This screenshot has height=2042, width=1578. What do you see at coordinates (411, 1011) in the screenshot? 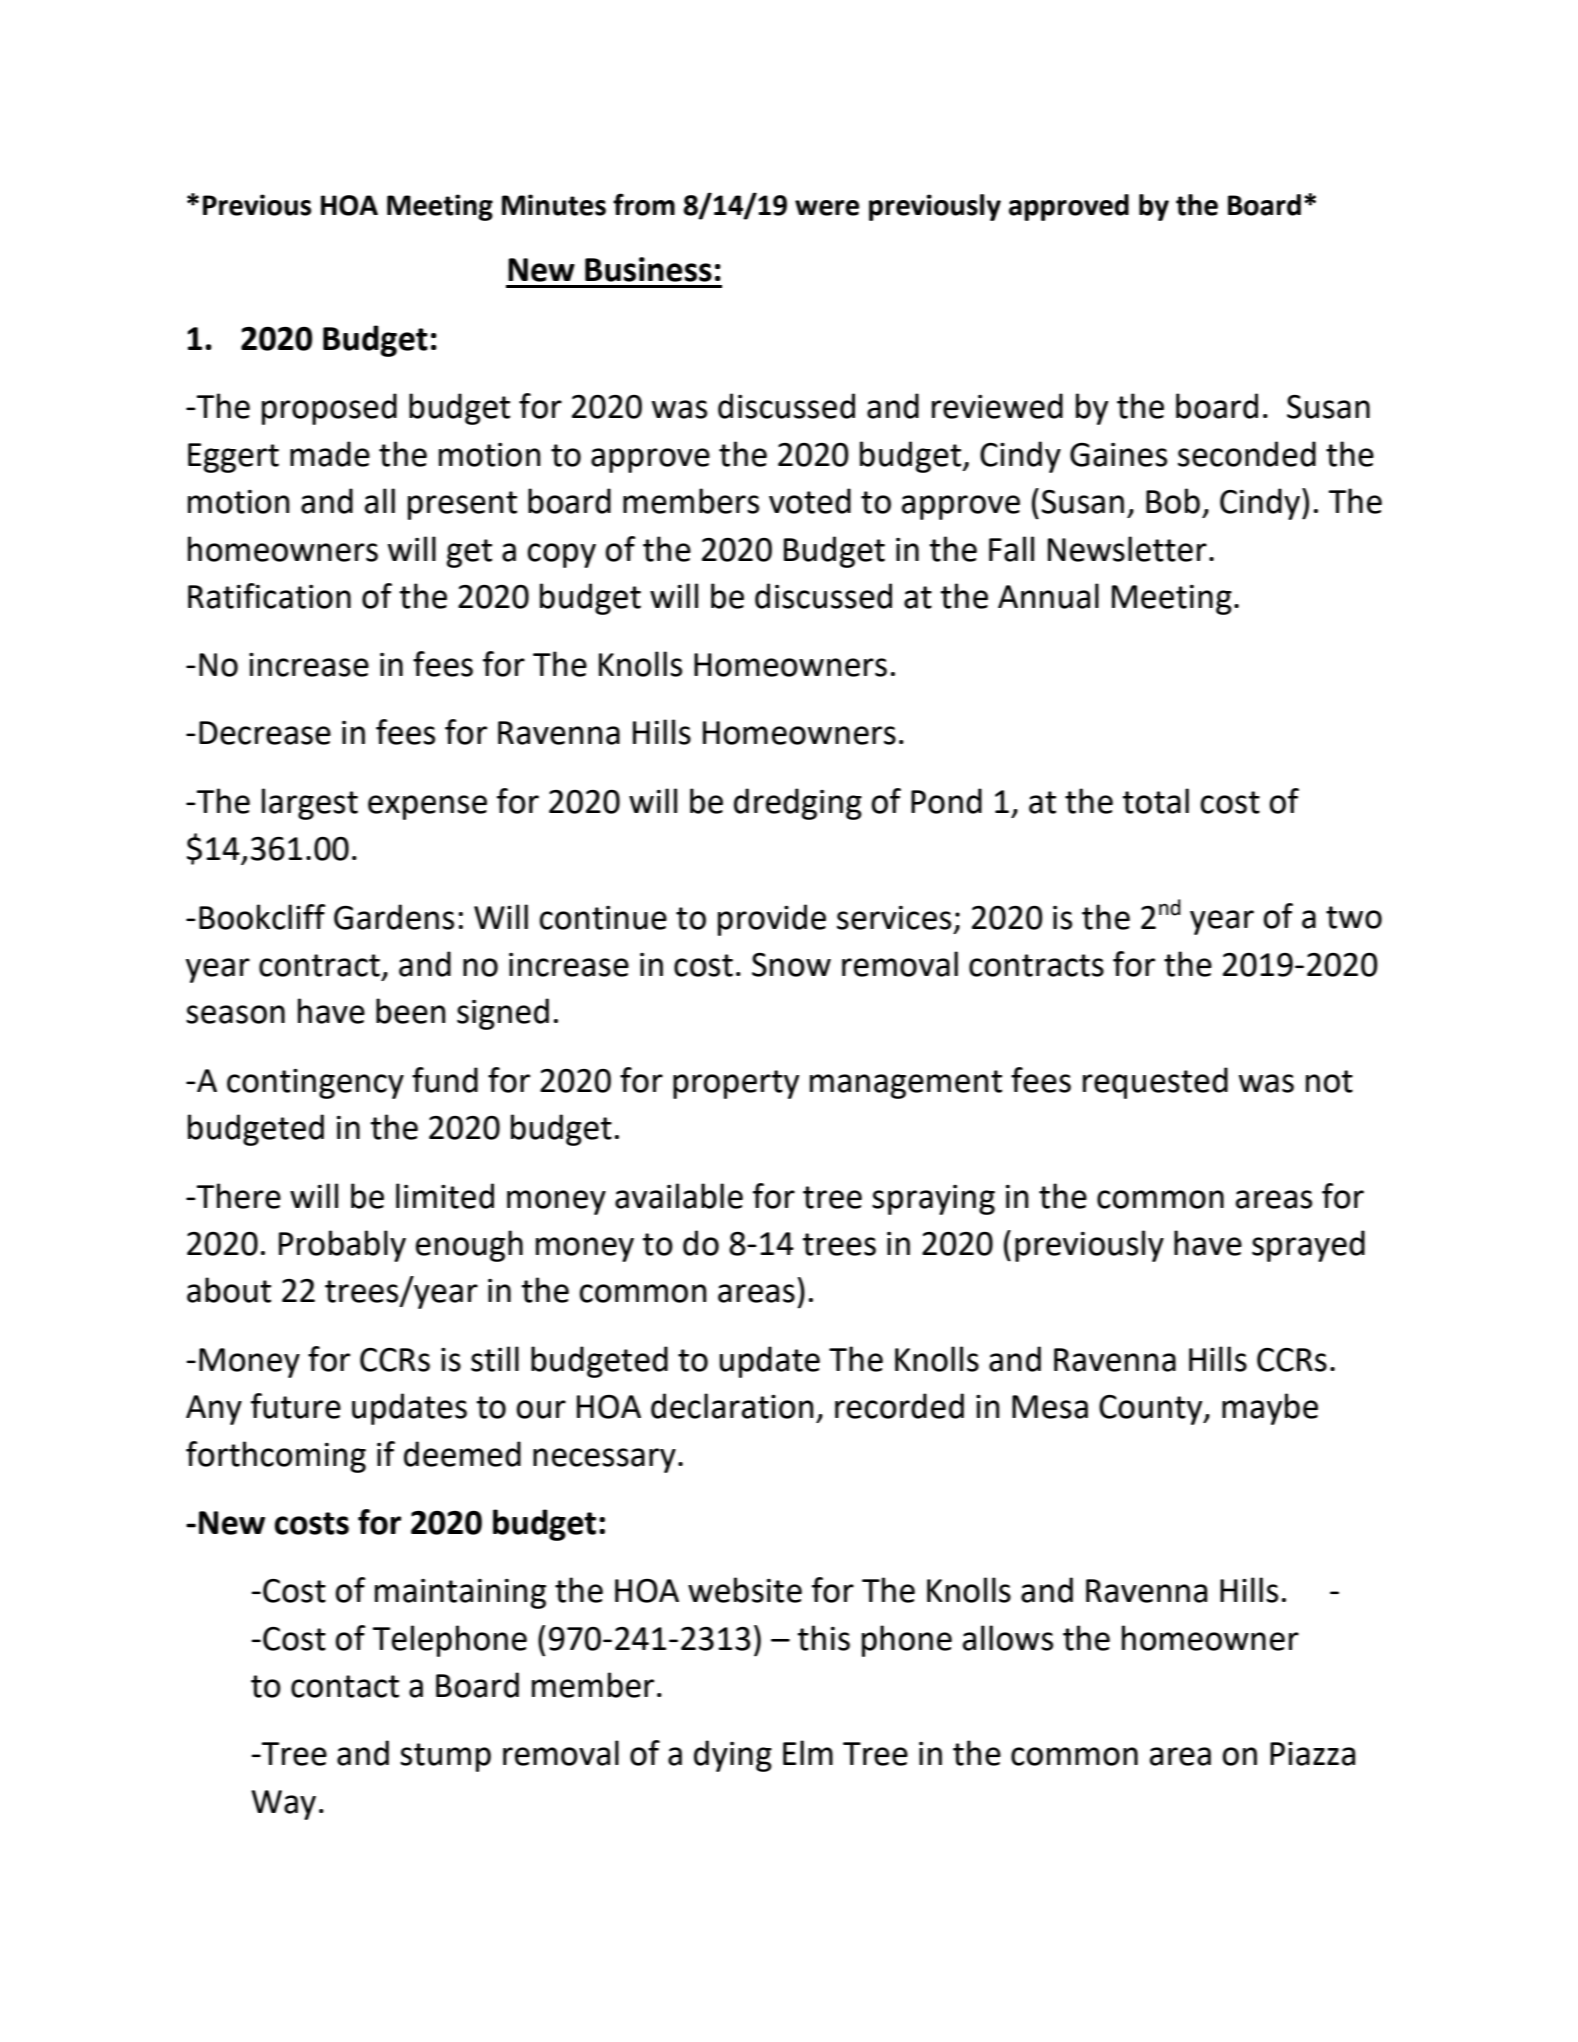
I see `been` at bounding box center [411, 1011].
